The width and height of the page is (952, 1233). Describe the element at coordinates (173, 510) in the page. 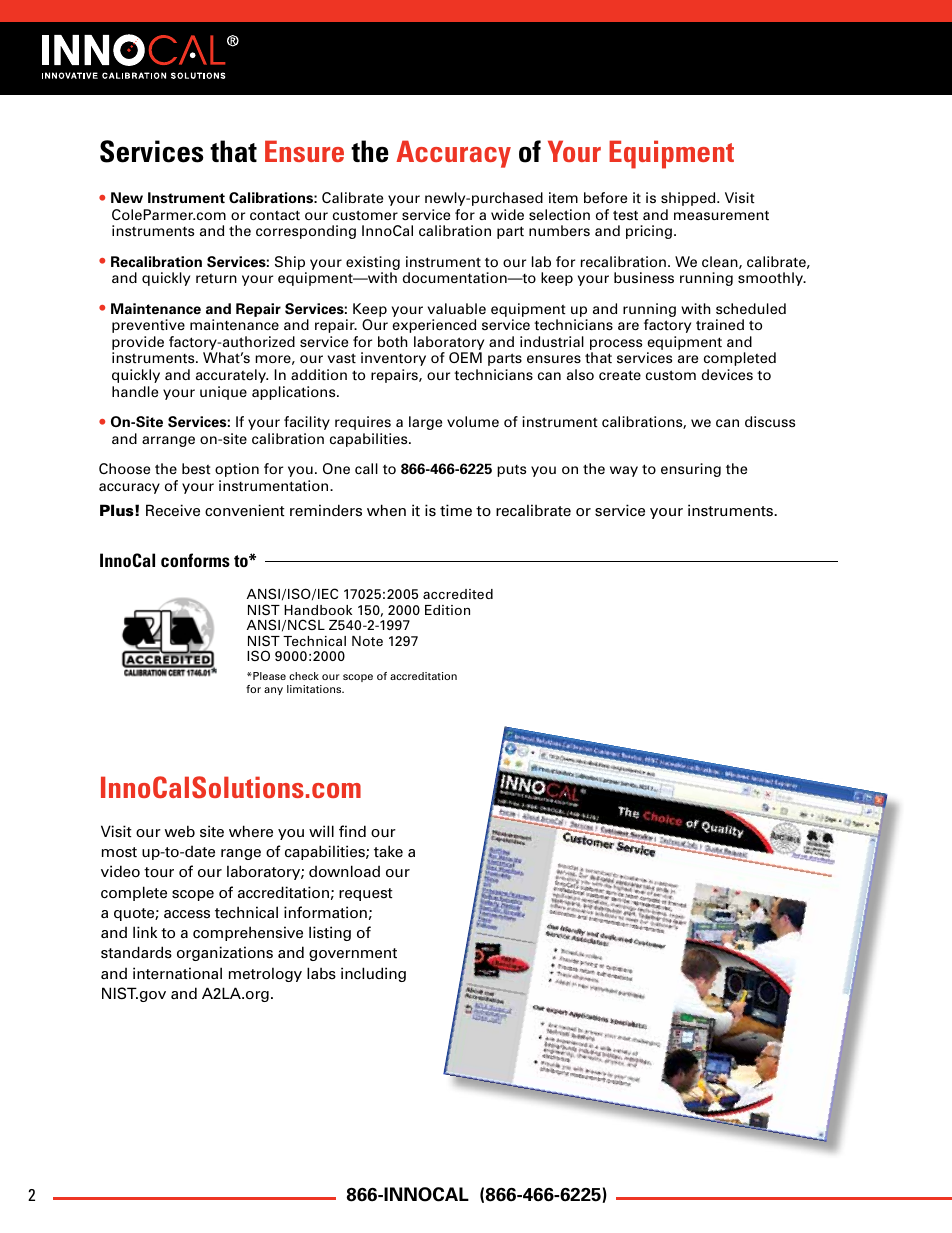

I see `Receive` at that location.
